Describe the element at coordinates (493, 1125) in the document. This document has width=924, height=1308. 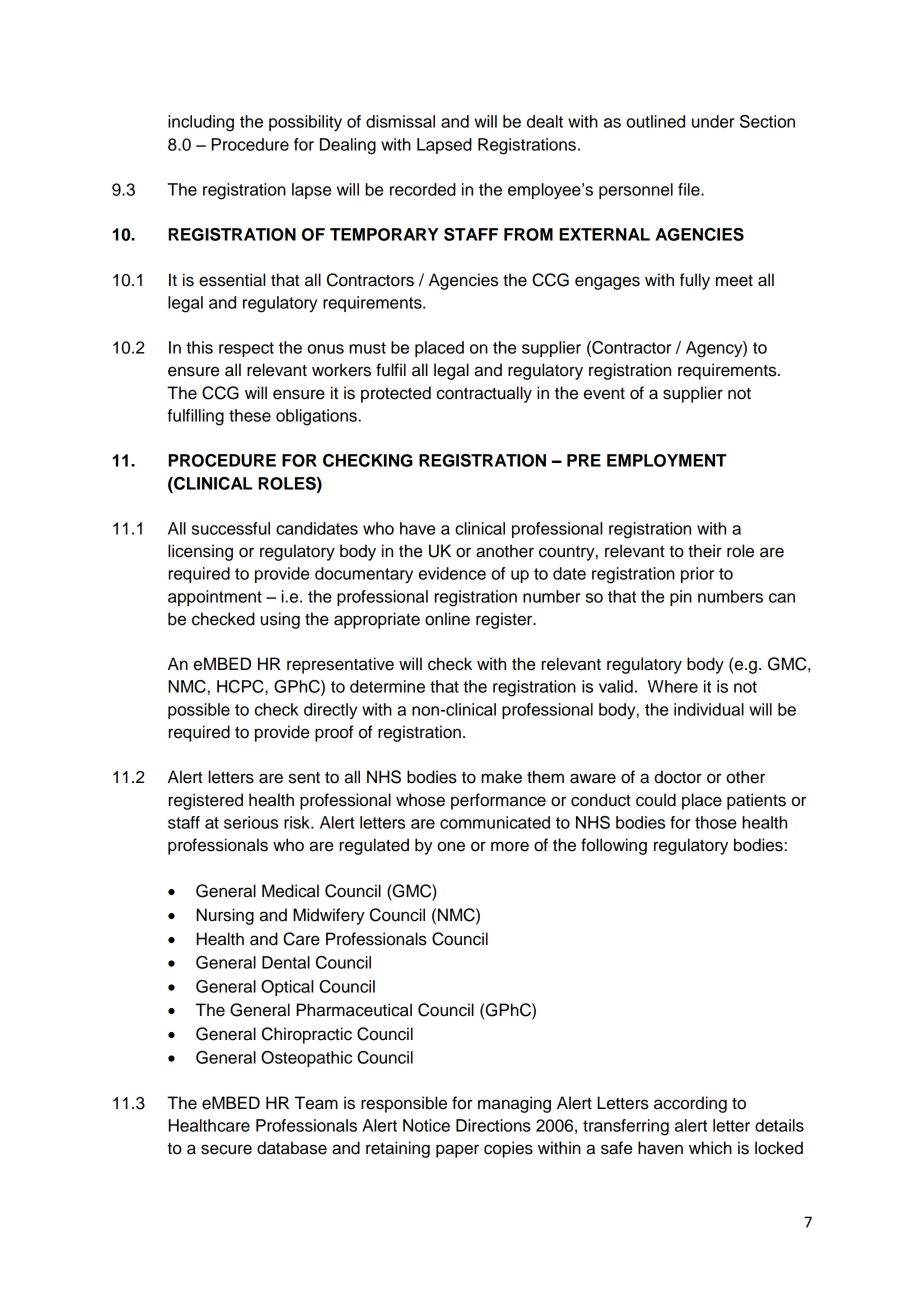
I see `Directions` at that location.
